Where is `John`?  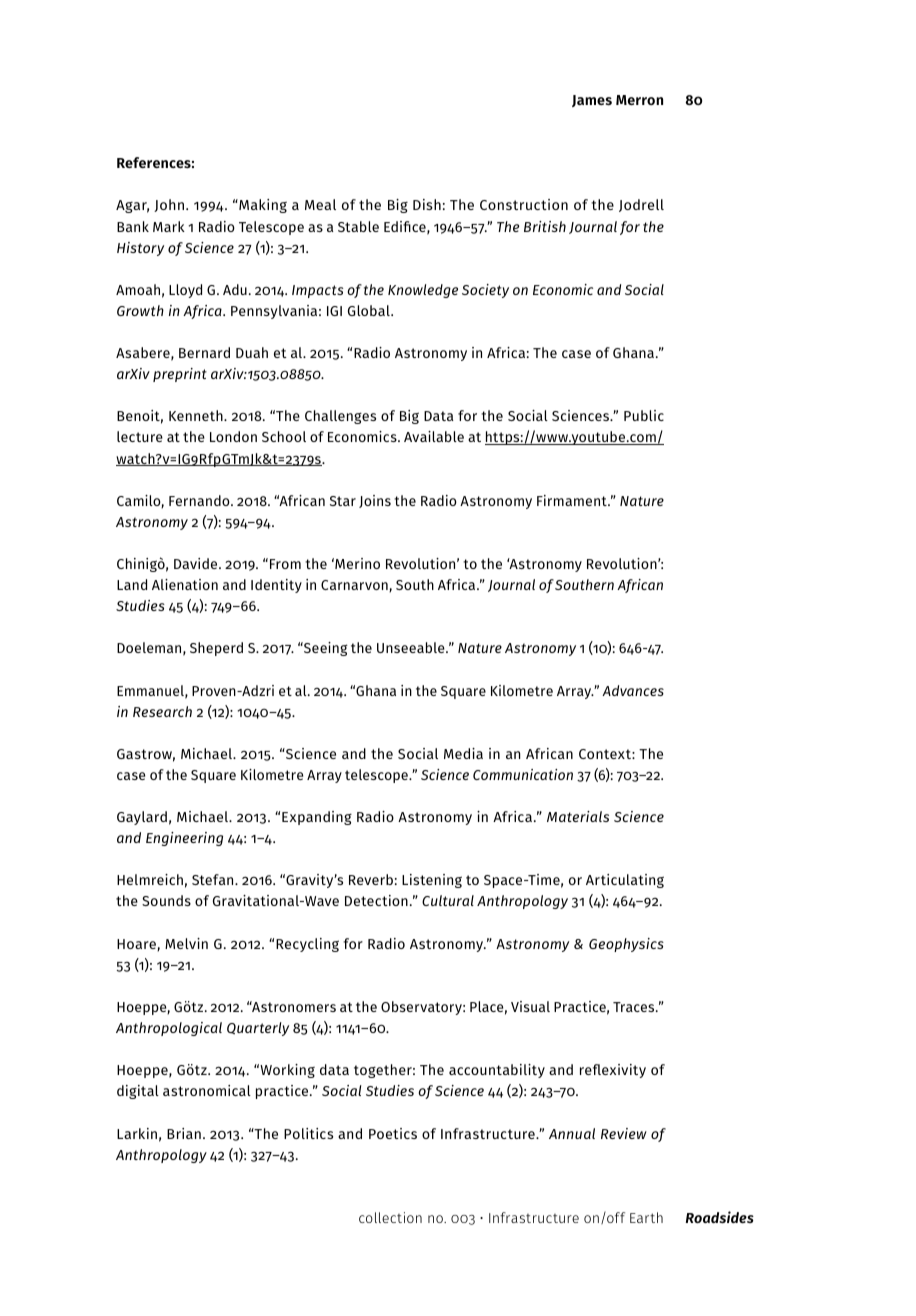
John is located at coordinates (169, 205).
